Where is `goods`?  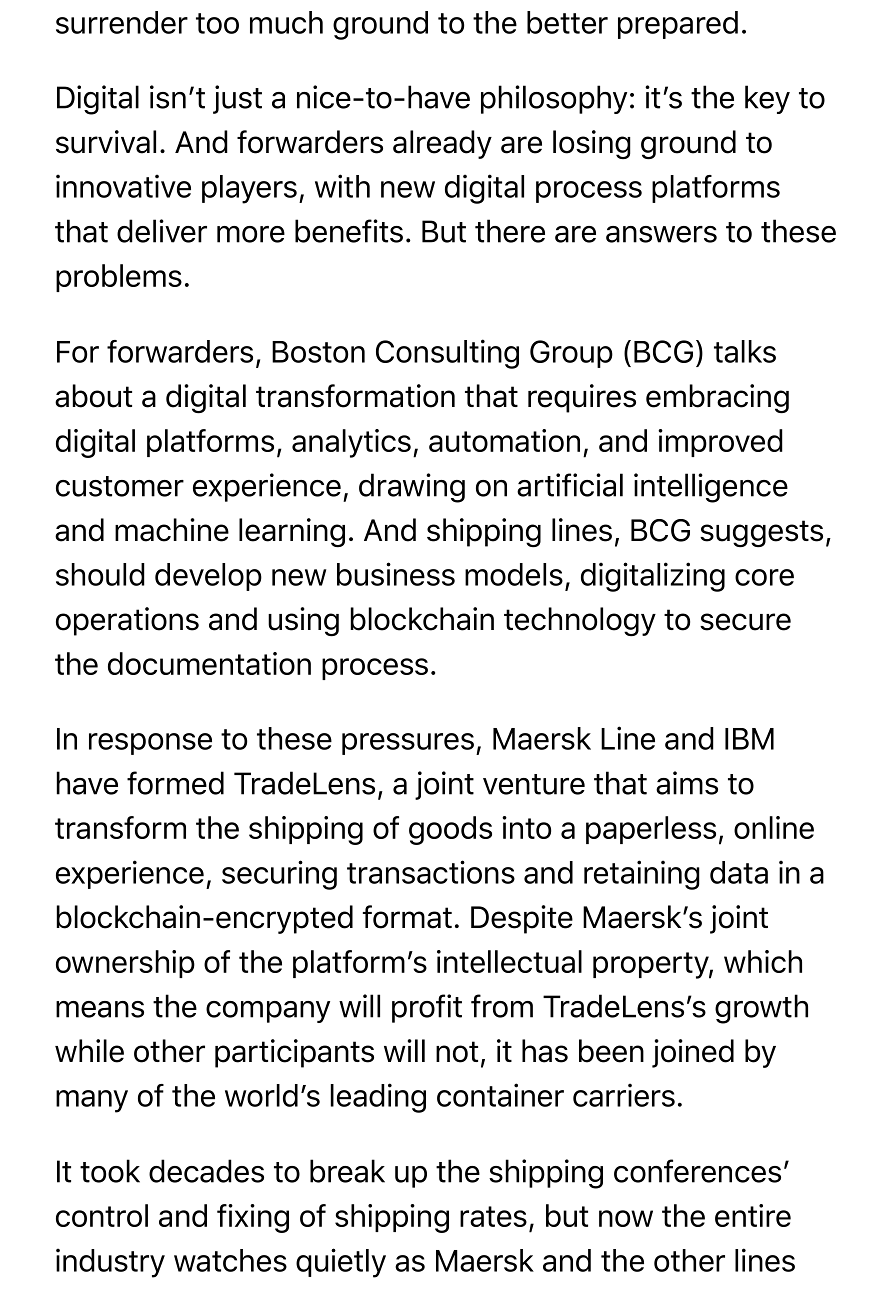 goods is located at coordinates (450, 830).
